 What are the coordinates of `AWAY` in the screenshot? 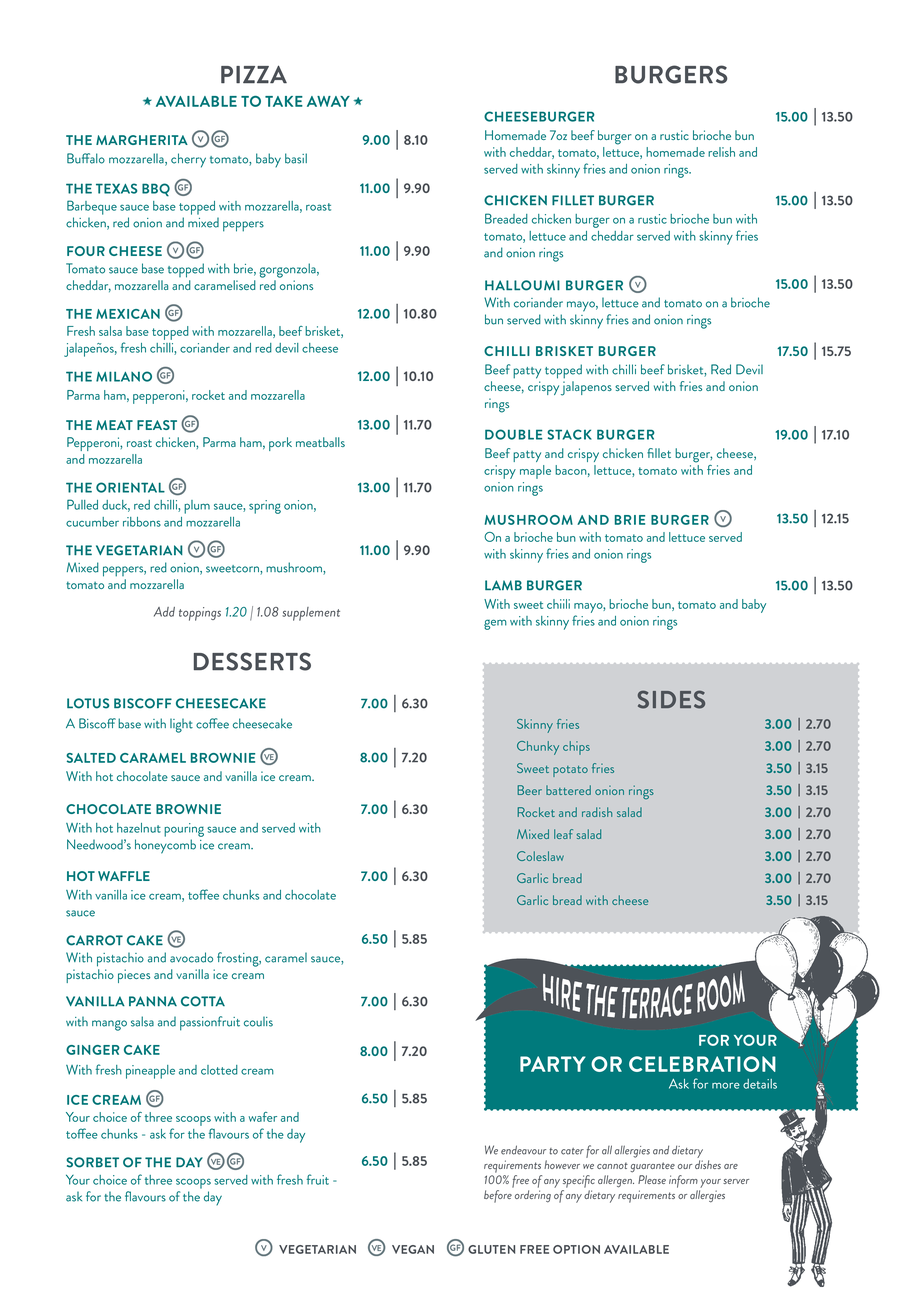 It's located at (328, 101).
